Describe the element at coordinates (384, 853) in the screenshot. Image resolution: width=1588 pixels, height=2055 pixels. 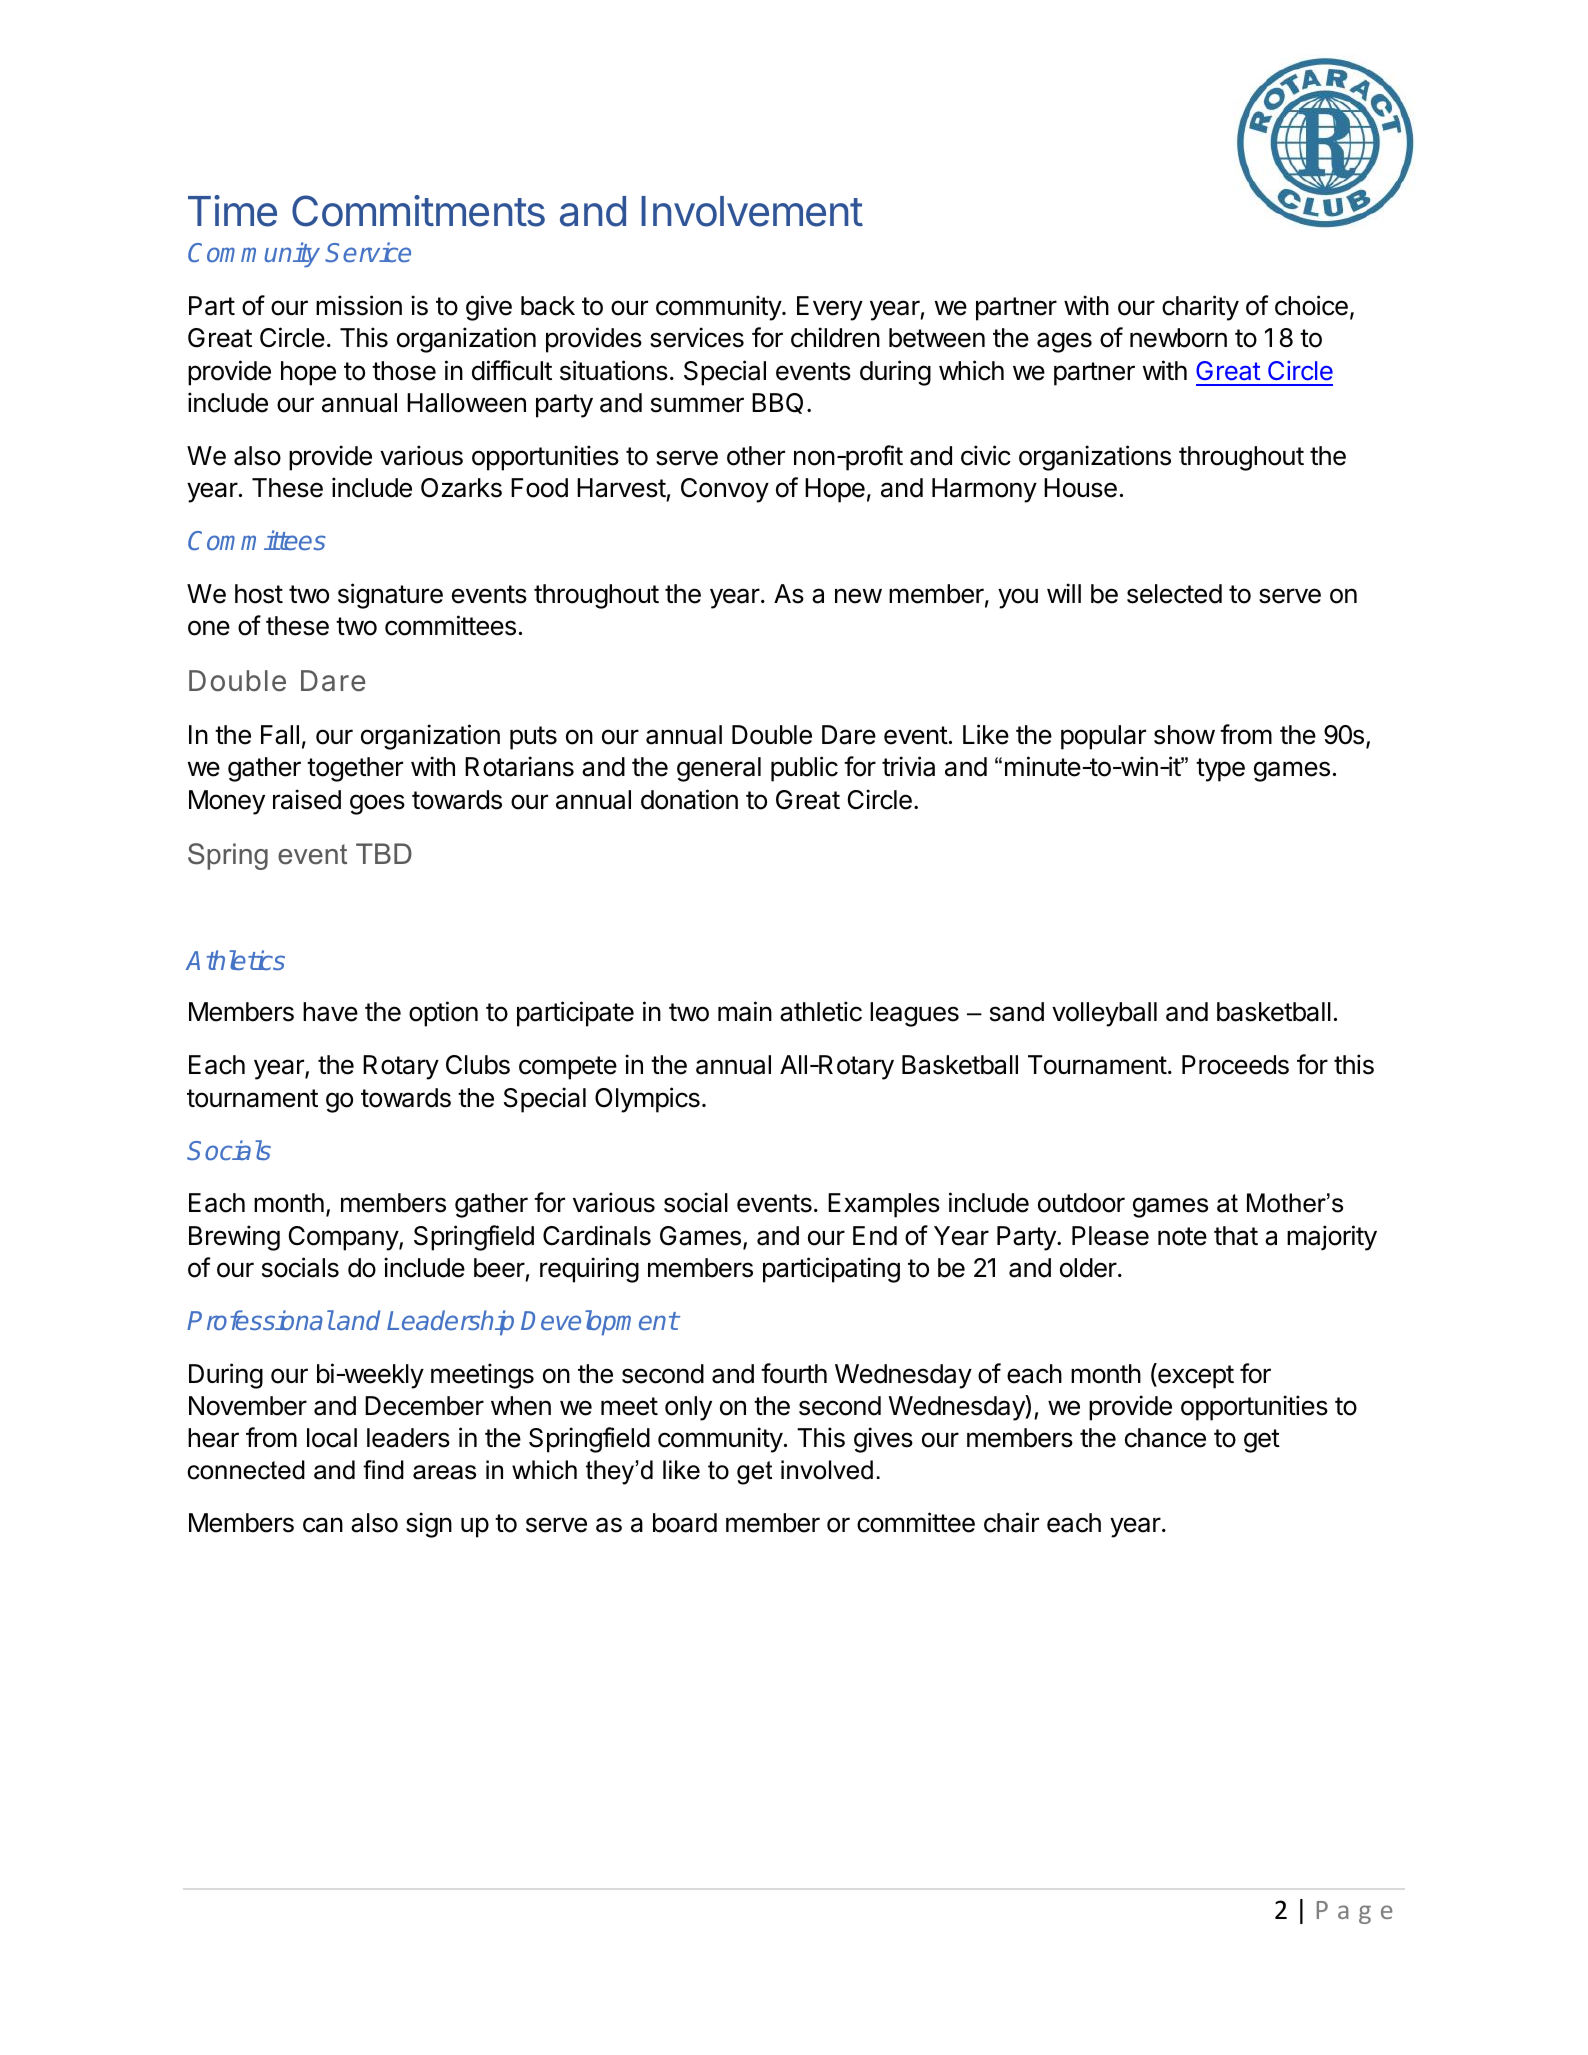
I see `TBD` at that location.
